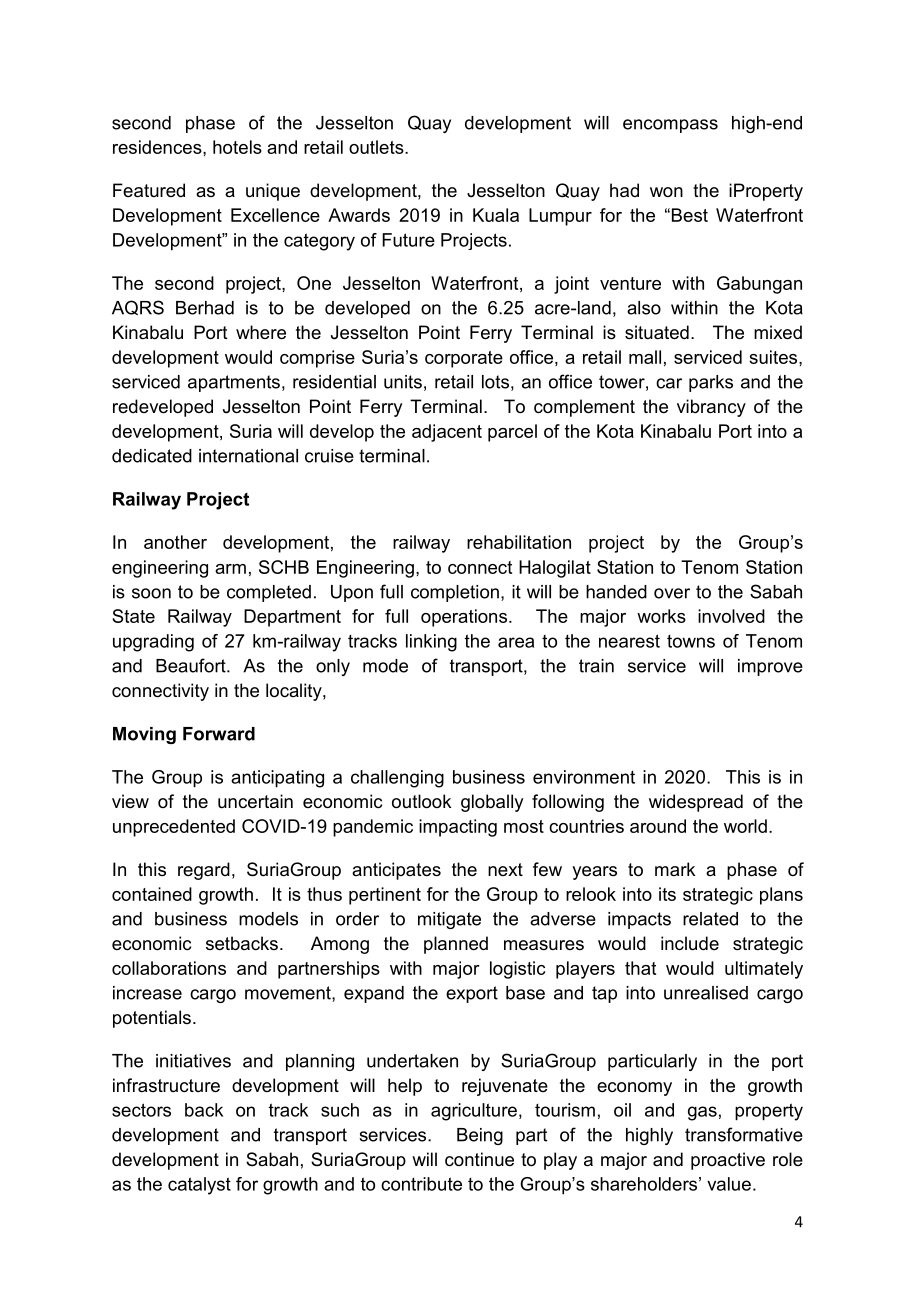 Image resolution: width=924 pixels, height=1308 pixels. What do you see at coordinates (479, 1159) in the page?
I see `continue` at bounding box center [479, 1159].
